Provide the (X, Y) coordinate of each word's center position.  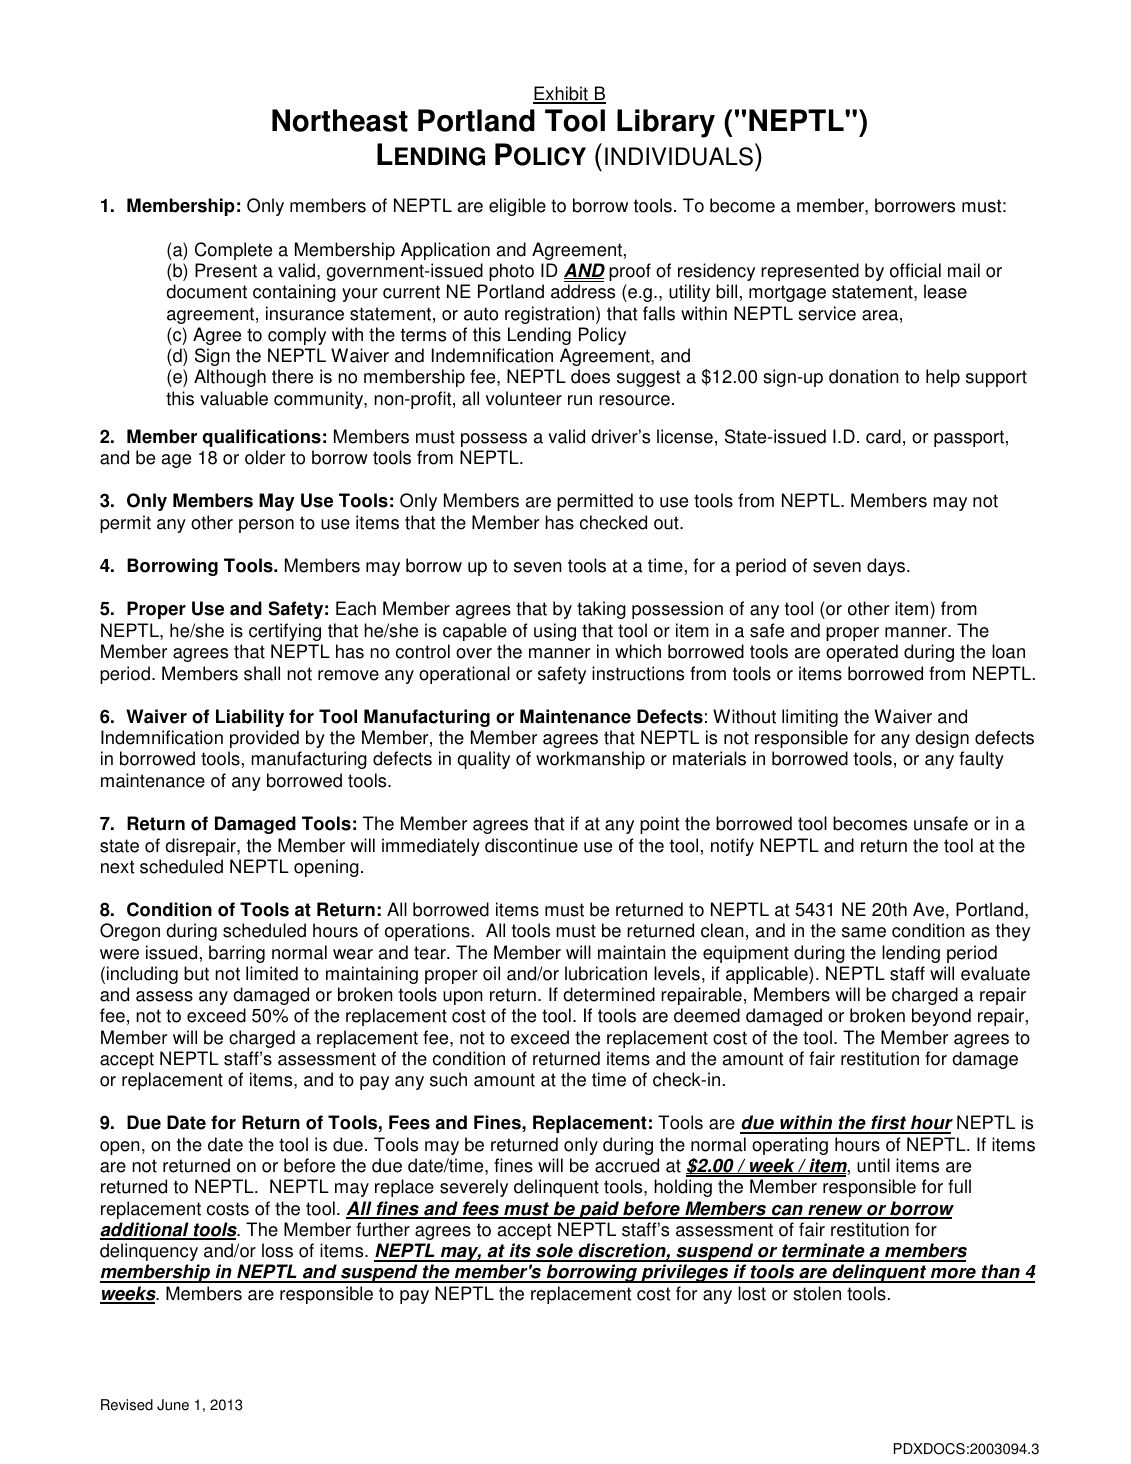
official (915, 270)
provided (264, 739)
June (173, 1405)
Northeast (340, 120)
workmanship (590, 760)
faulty (981, 760)
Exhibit (561, 94)
